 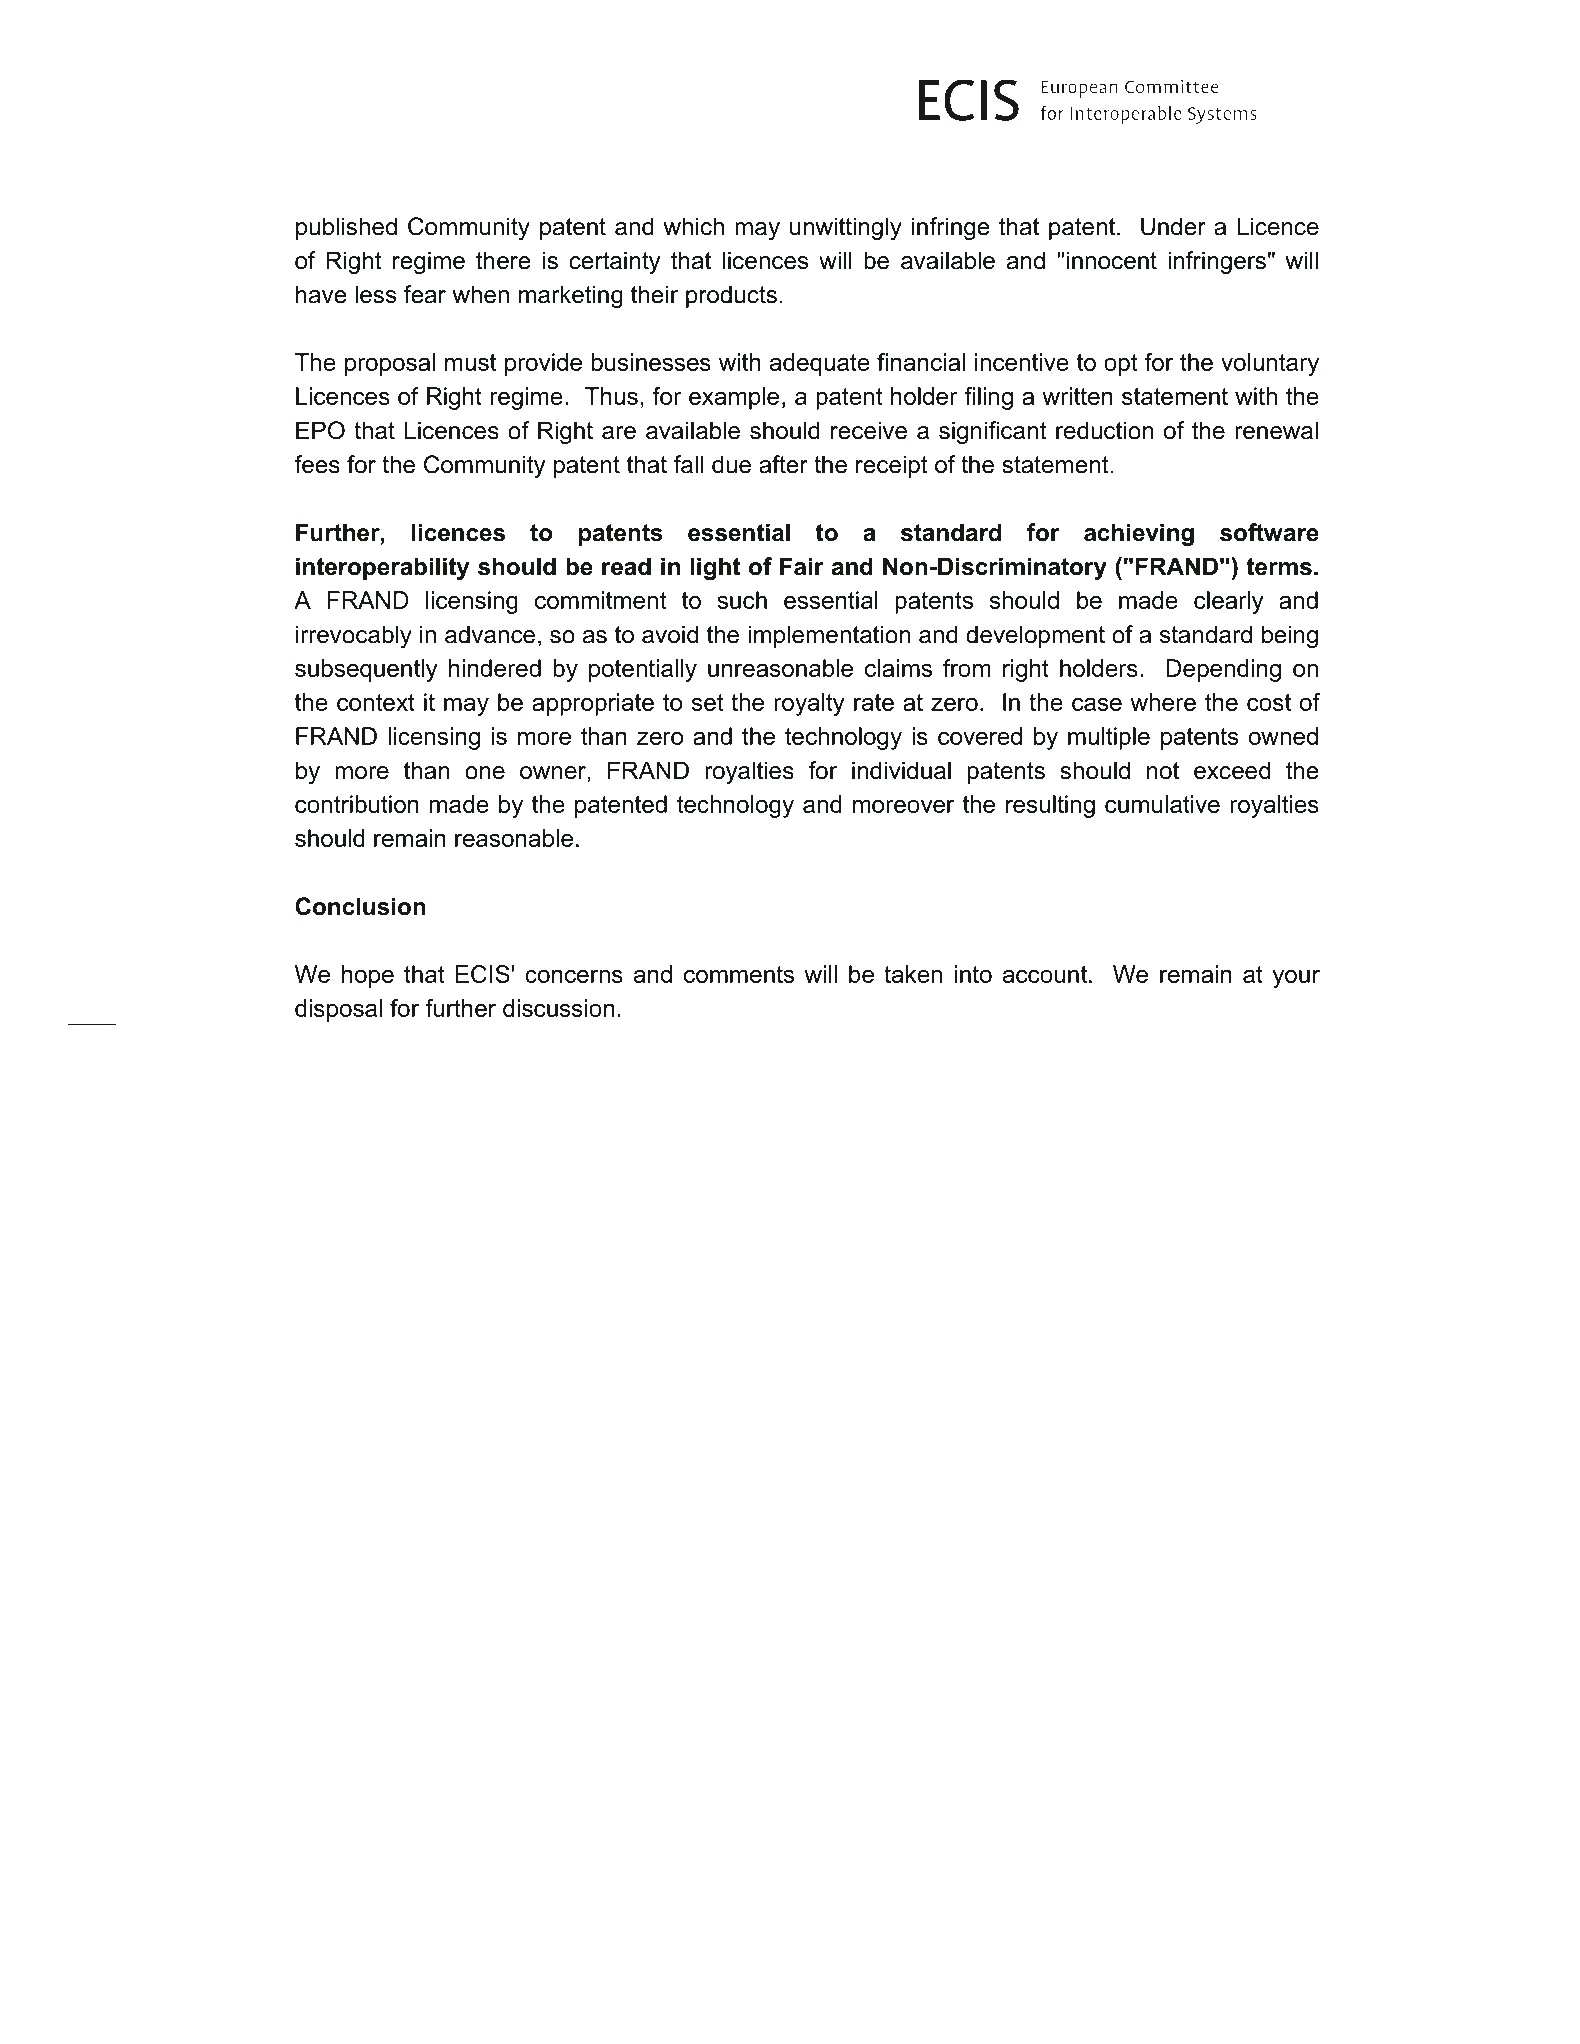 What do you see at coordinates (490, 634) in the screenshot?
I see `advance` at bounding box center [490, 634].
